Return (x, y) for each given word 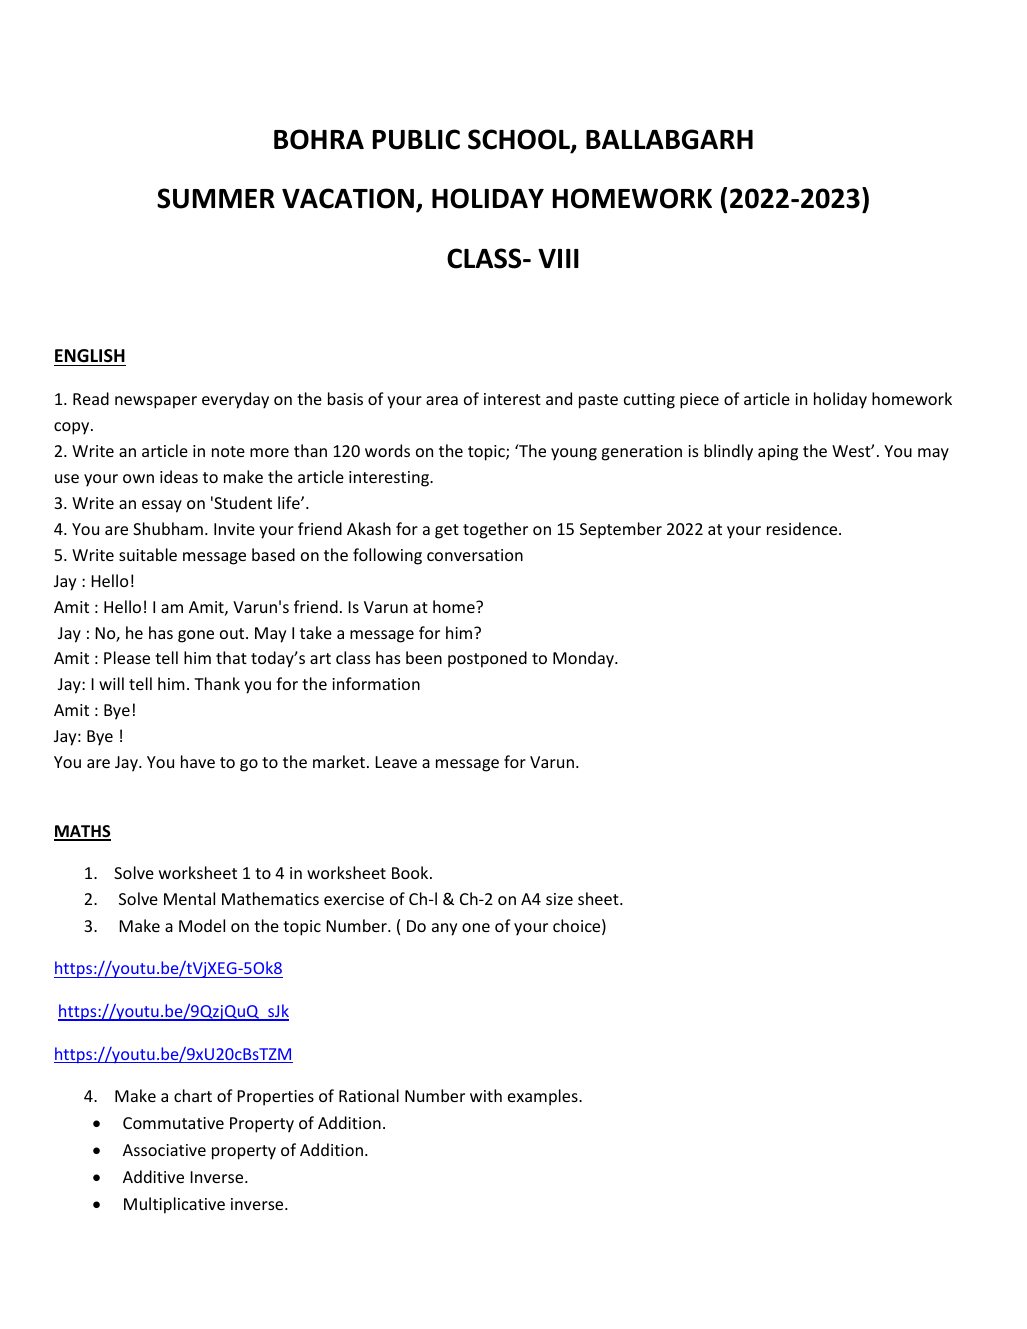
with (486, 1095)
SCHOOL (520, 140)
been (424, 657)
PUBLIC (416, 139)
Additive (153, 1176)
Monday (584, 659)
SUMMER (216, 198)
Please (127, 657)
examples (544, 1097)
